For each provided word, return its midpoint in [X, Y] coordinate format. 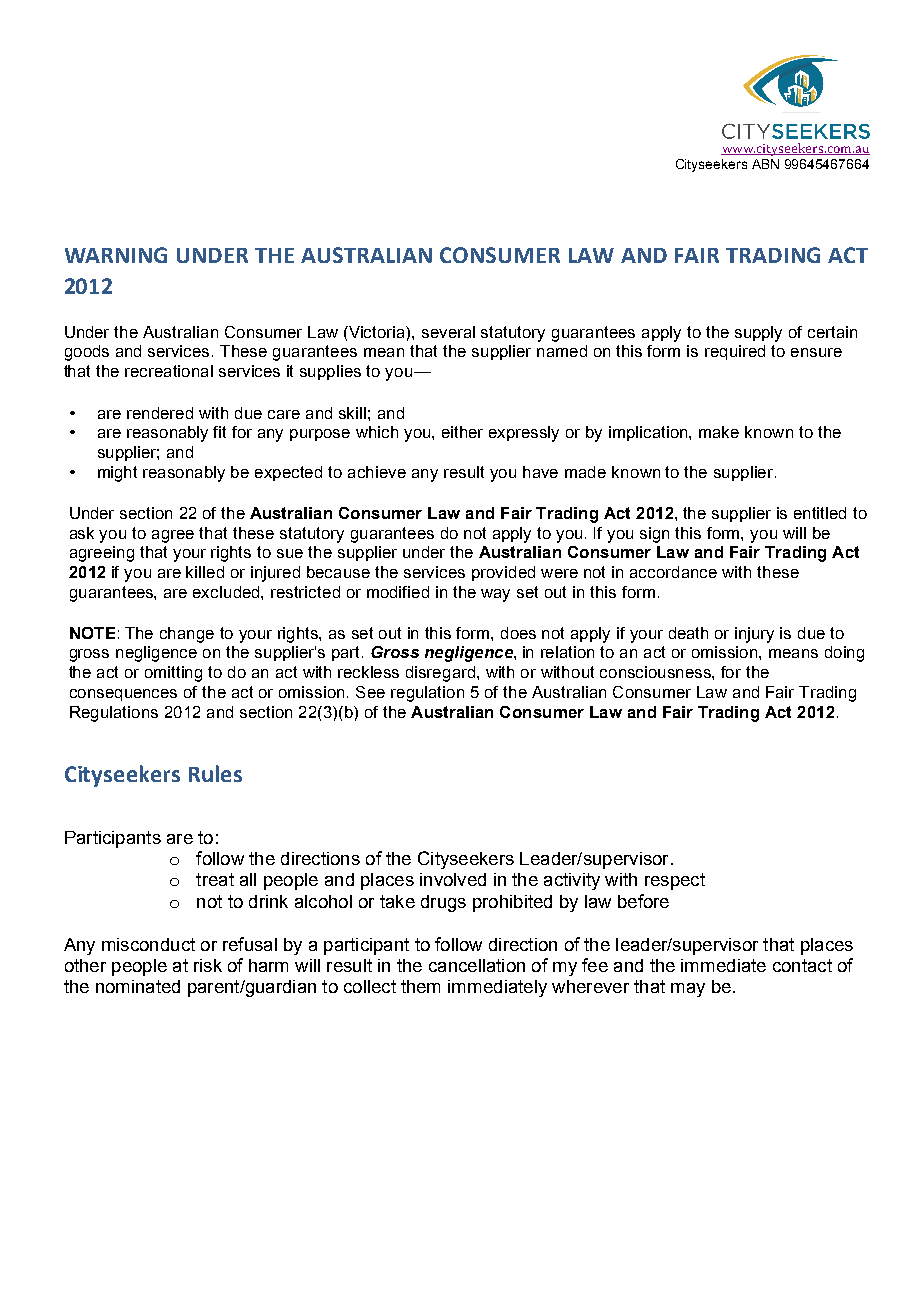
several [448, 332]
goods [87, 353]
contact [802, 965]
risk [208, 965]
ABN [765, 164]
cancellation [477, 965]
